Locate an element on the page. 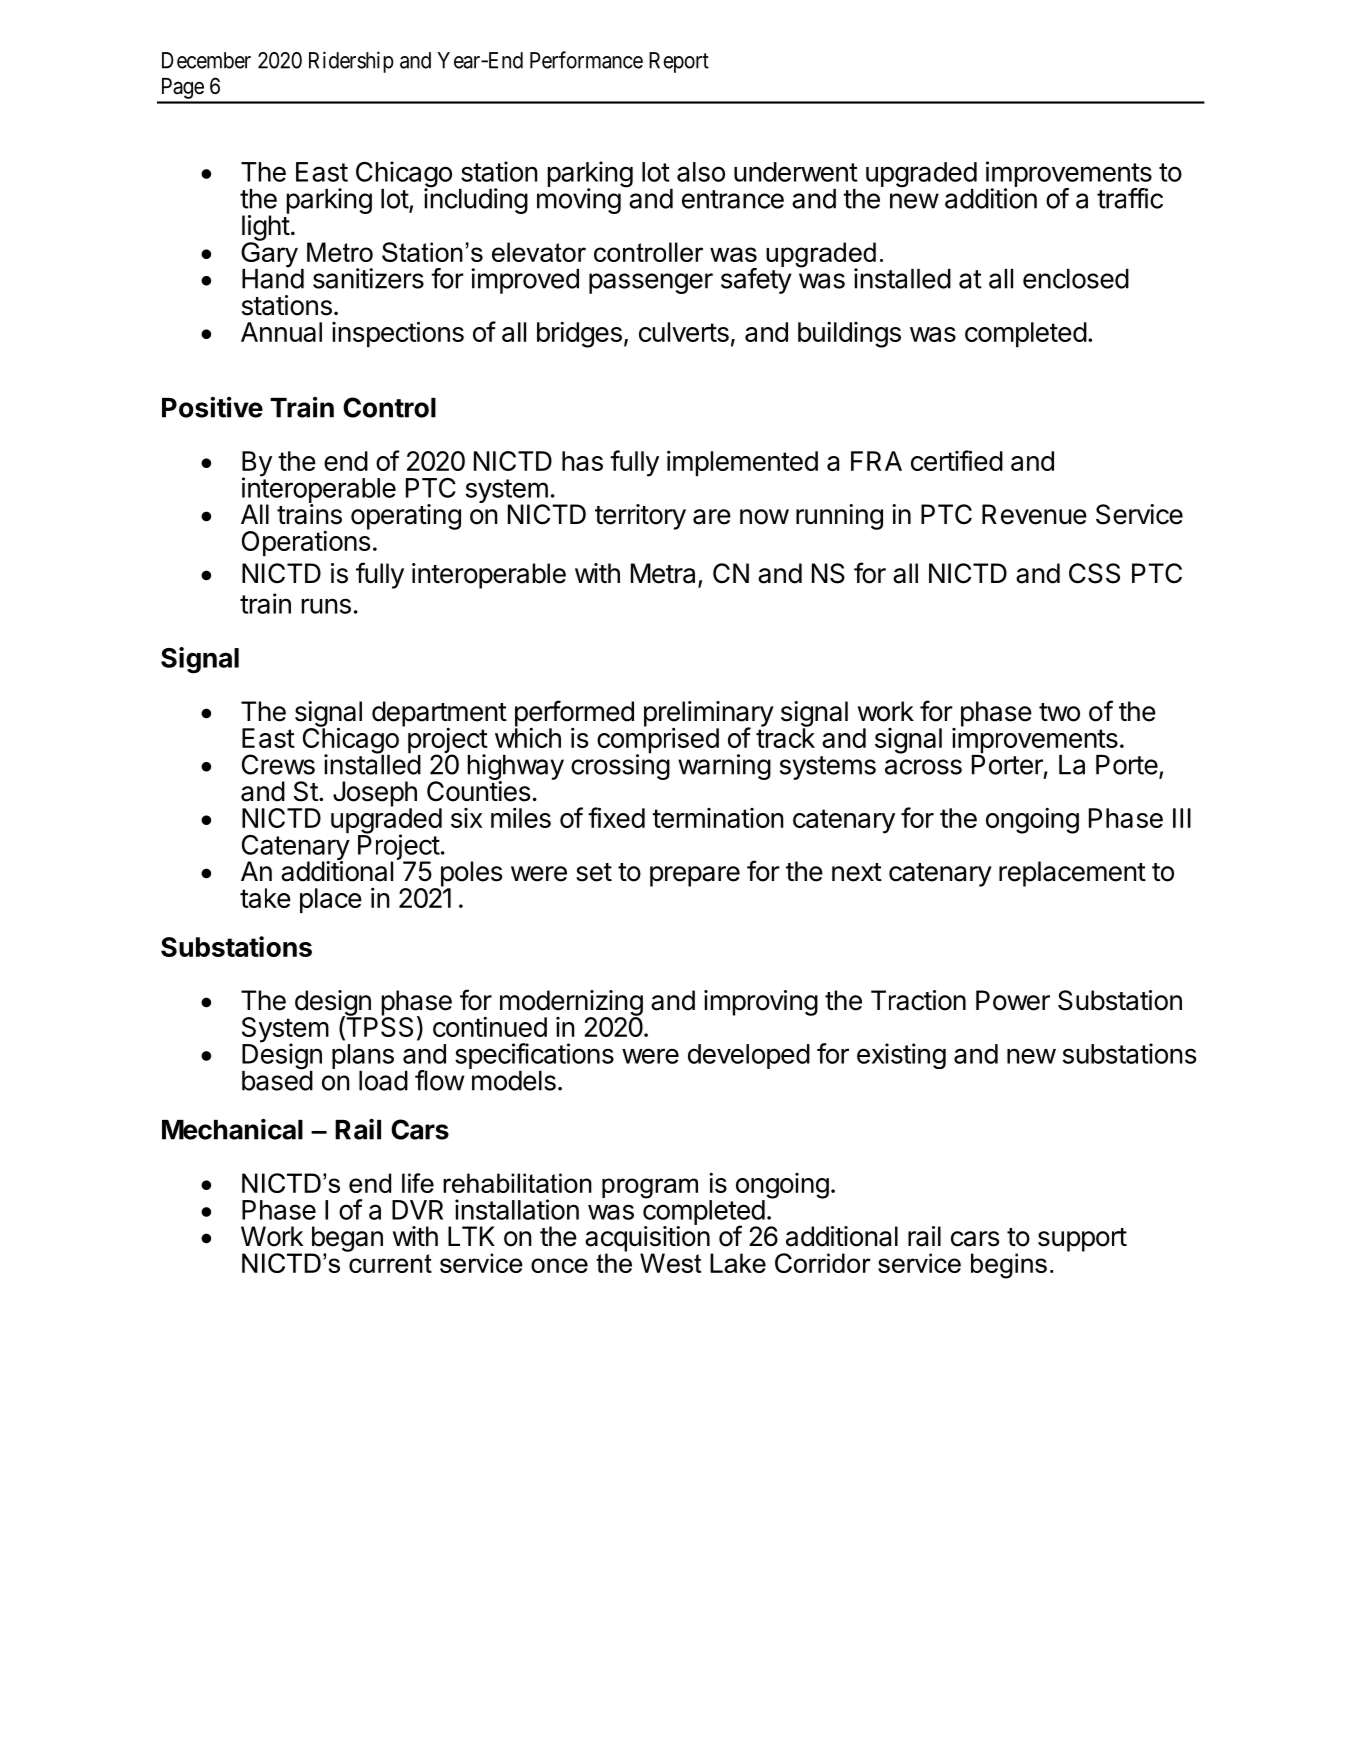  acquisition is located at coordinates (647, 1239).
